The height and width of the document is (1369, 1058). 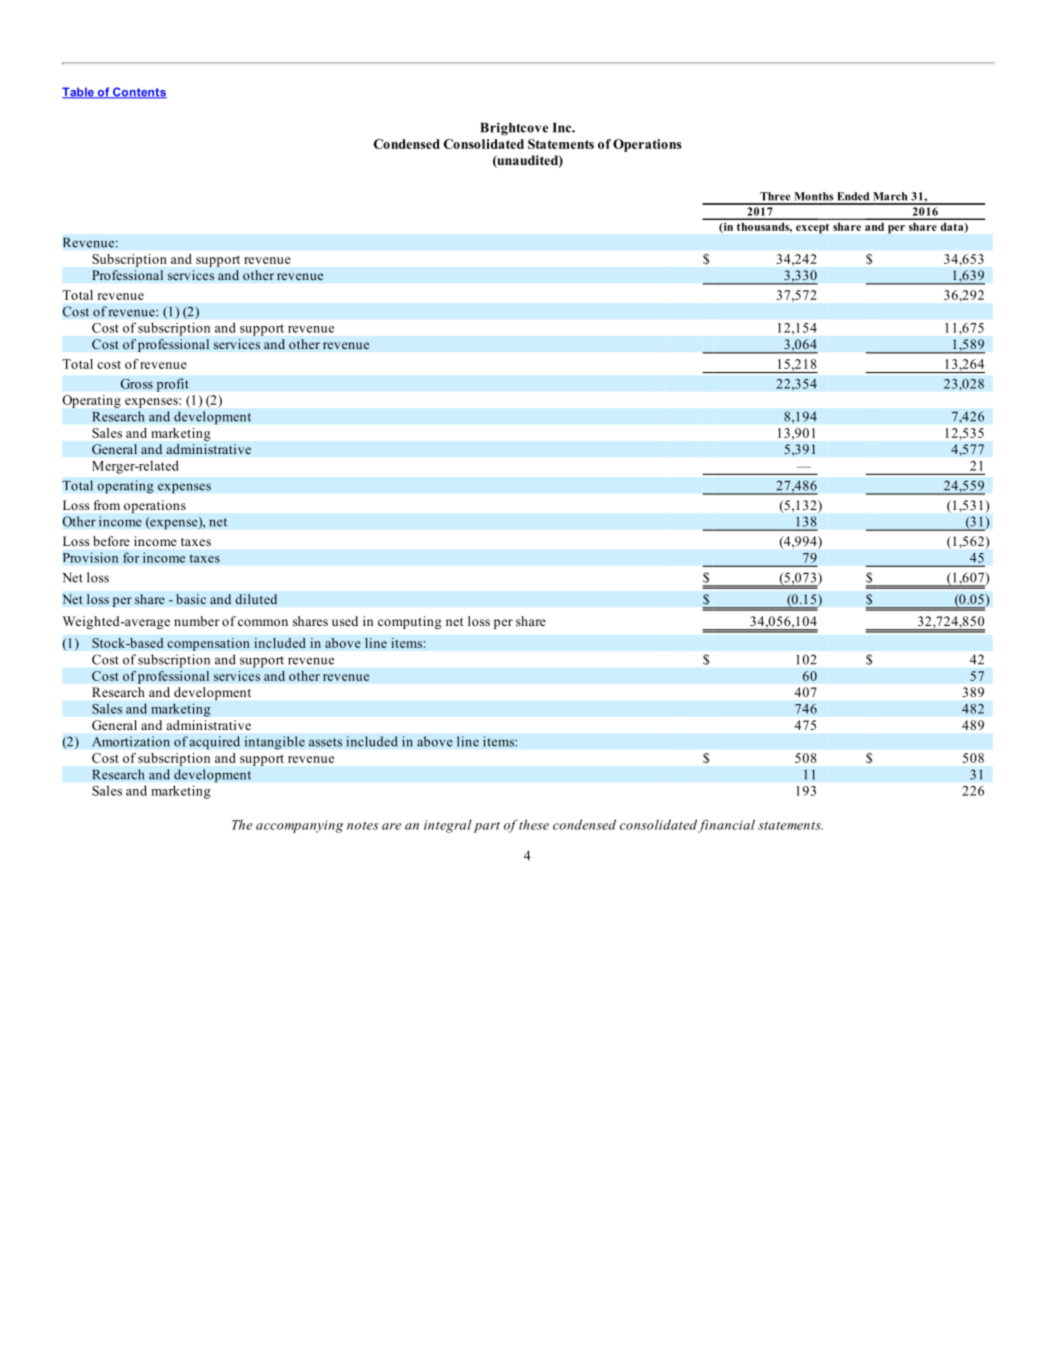 What do you see at coordinates (172, 385) in the document?
I see `profit` at bounding box center [172, 385].
